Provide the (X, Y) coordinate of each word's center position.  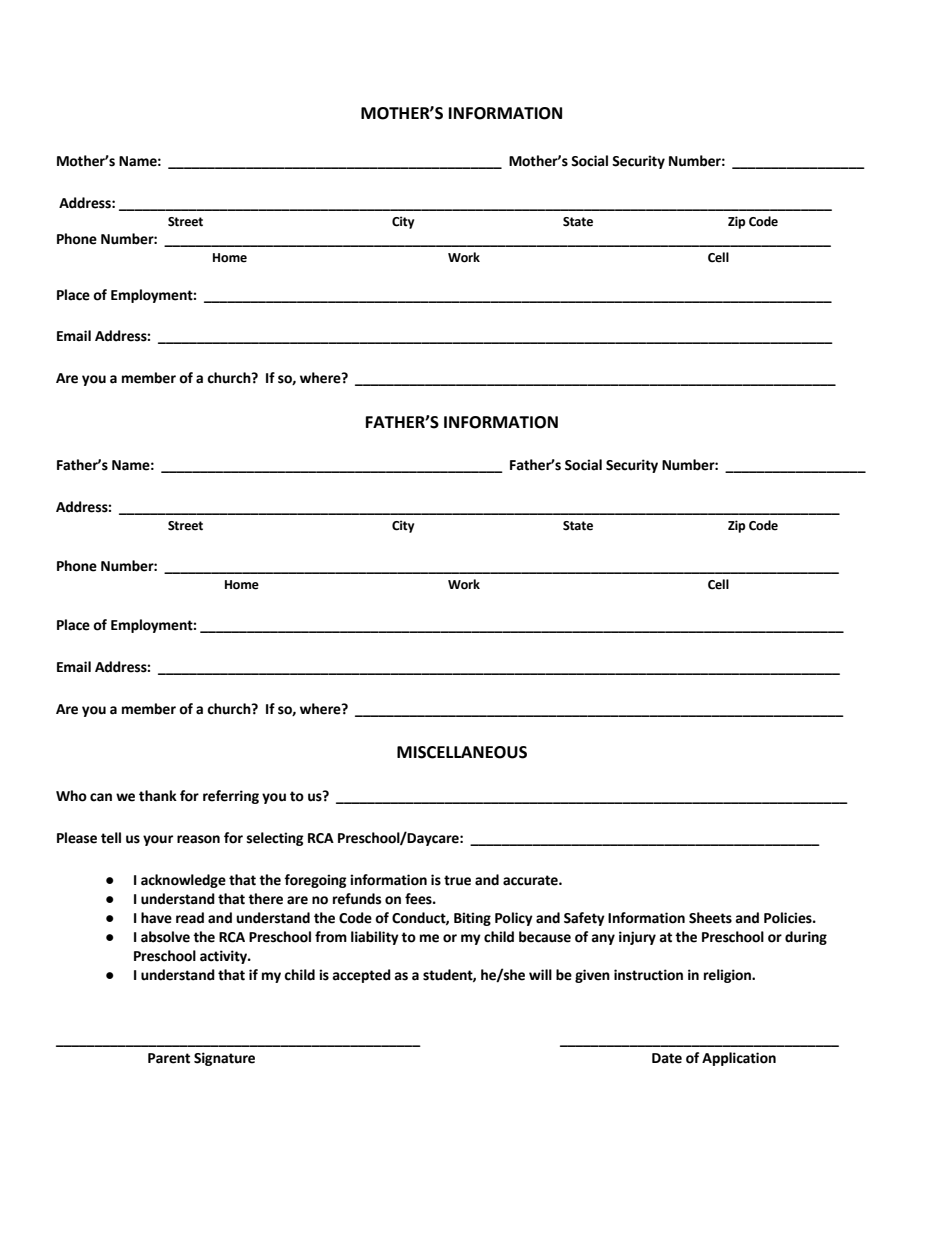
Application (739, 1059)
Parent (169, 1058)
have (156, 918)
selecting (275, 839)
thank (158, 796)
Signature (224, 1059)
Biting (472, 919)
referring (231, 797)
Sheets (710, 918)
